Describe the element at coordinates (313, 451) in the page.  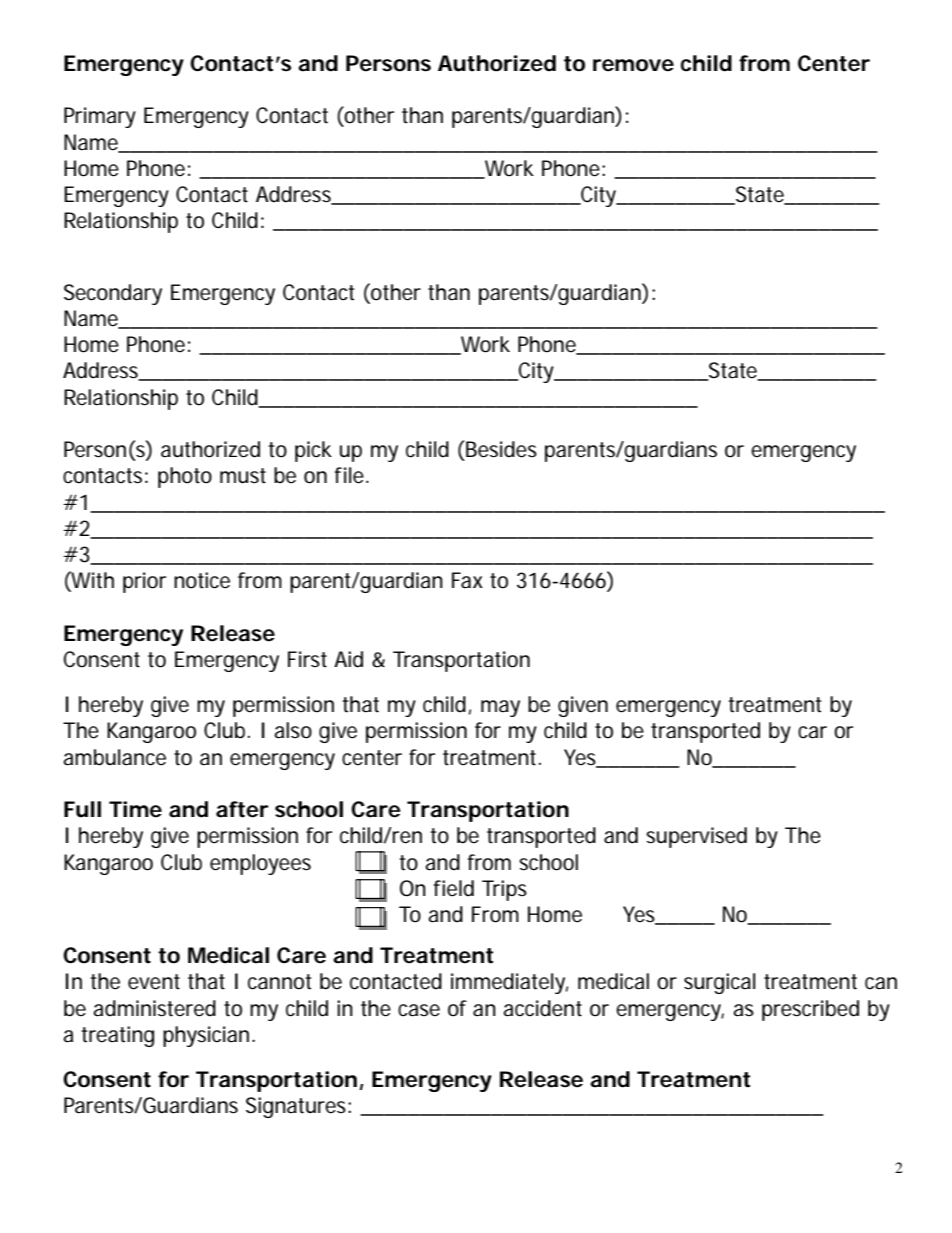
I see `pick` at that location.
